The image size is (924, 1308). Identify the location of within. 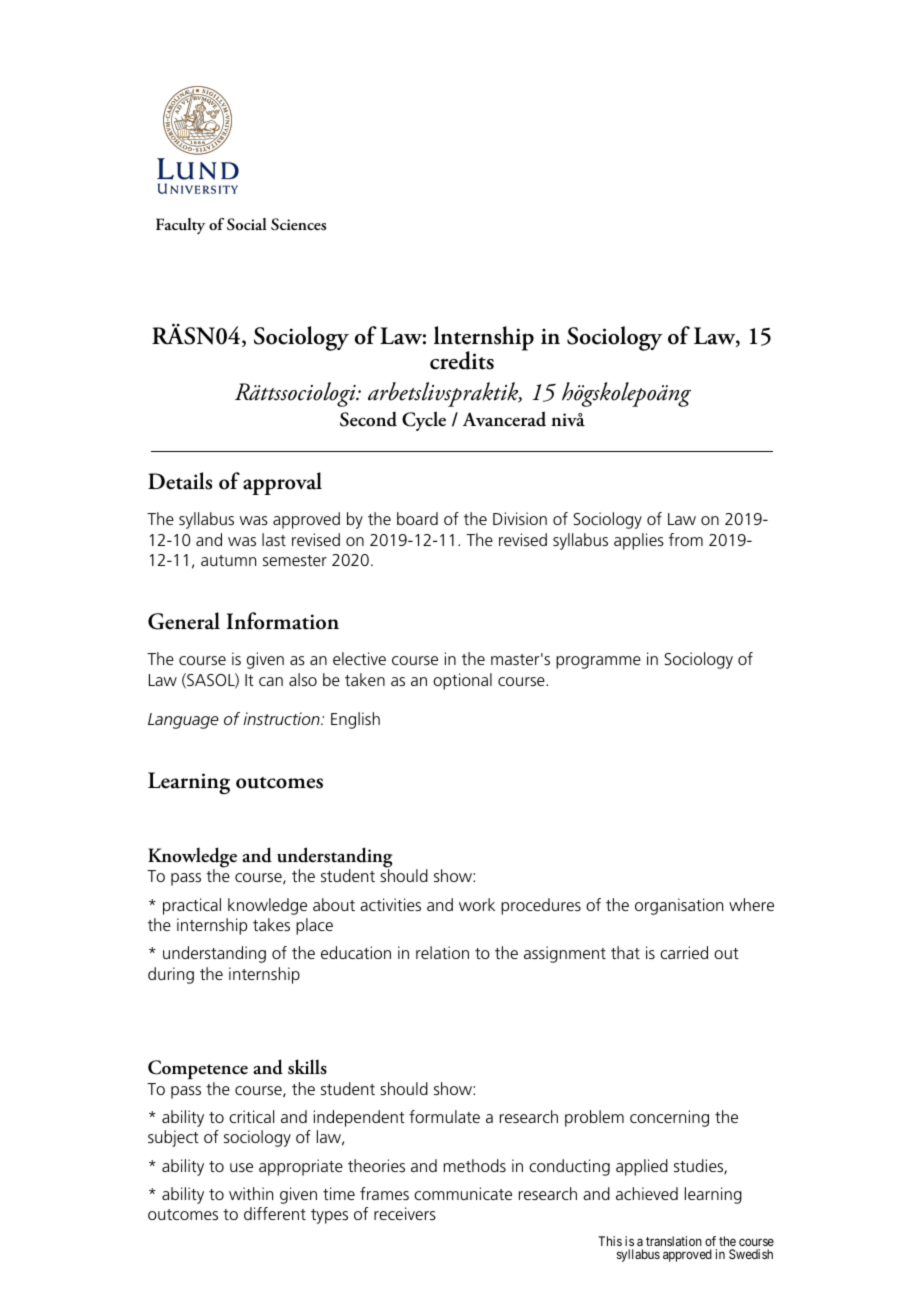
(251, 1193).
